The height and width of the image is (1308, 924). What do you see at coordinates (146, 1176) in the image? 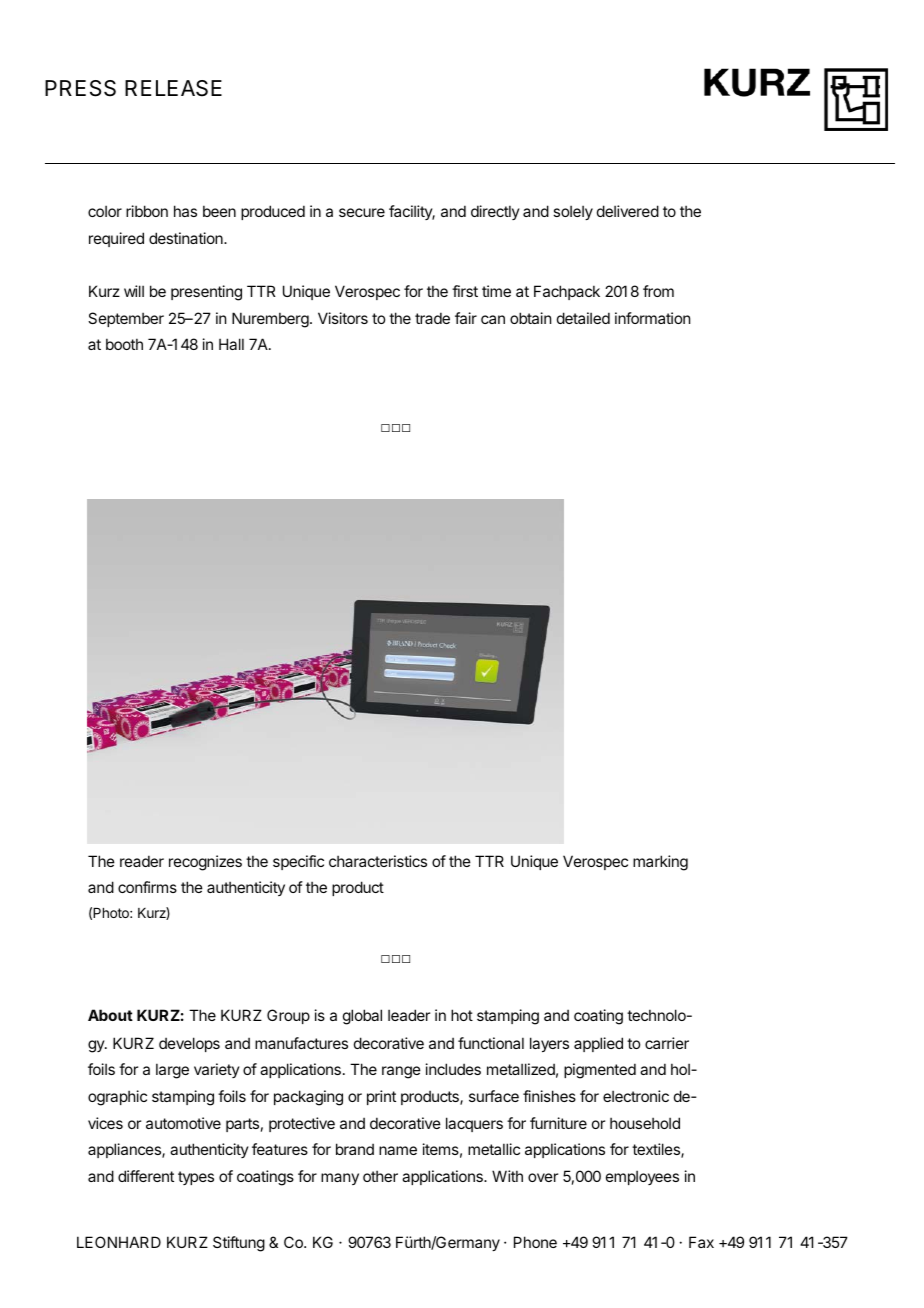
I see `different` at bounding box center [146, 1176].
